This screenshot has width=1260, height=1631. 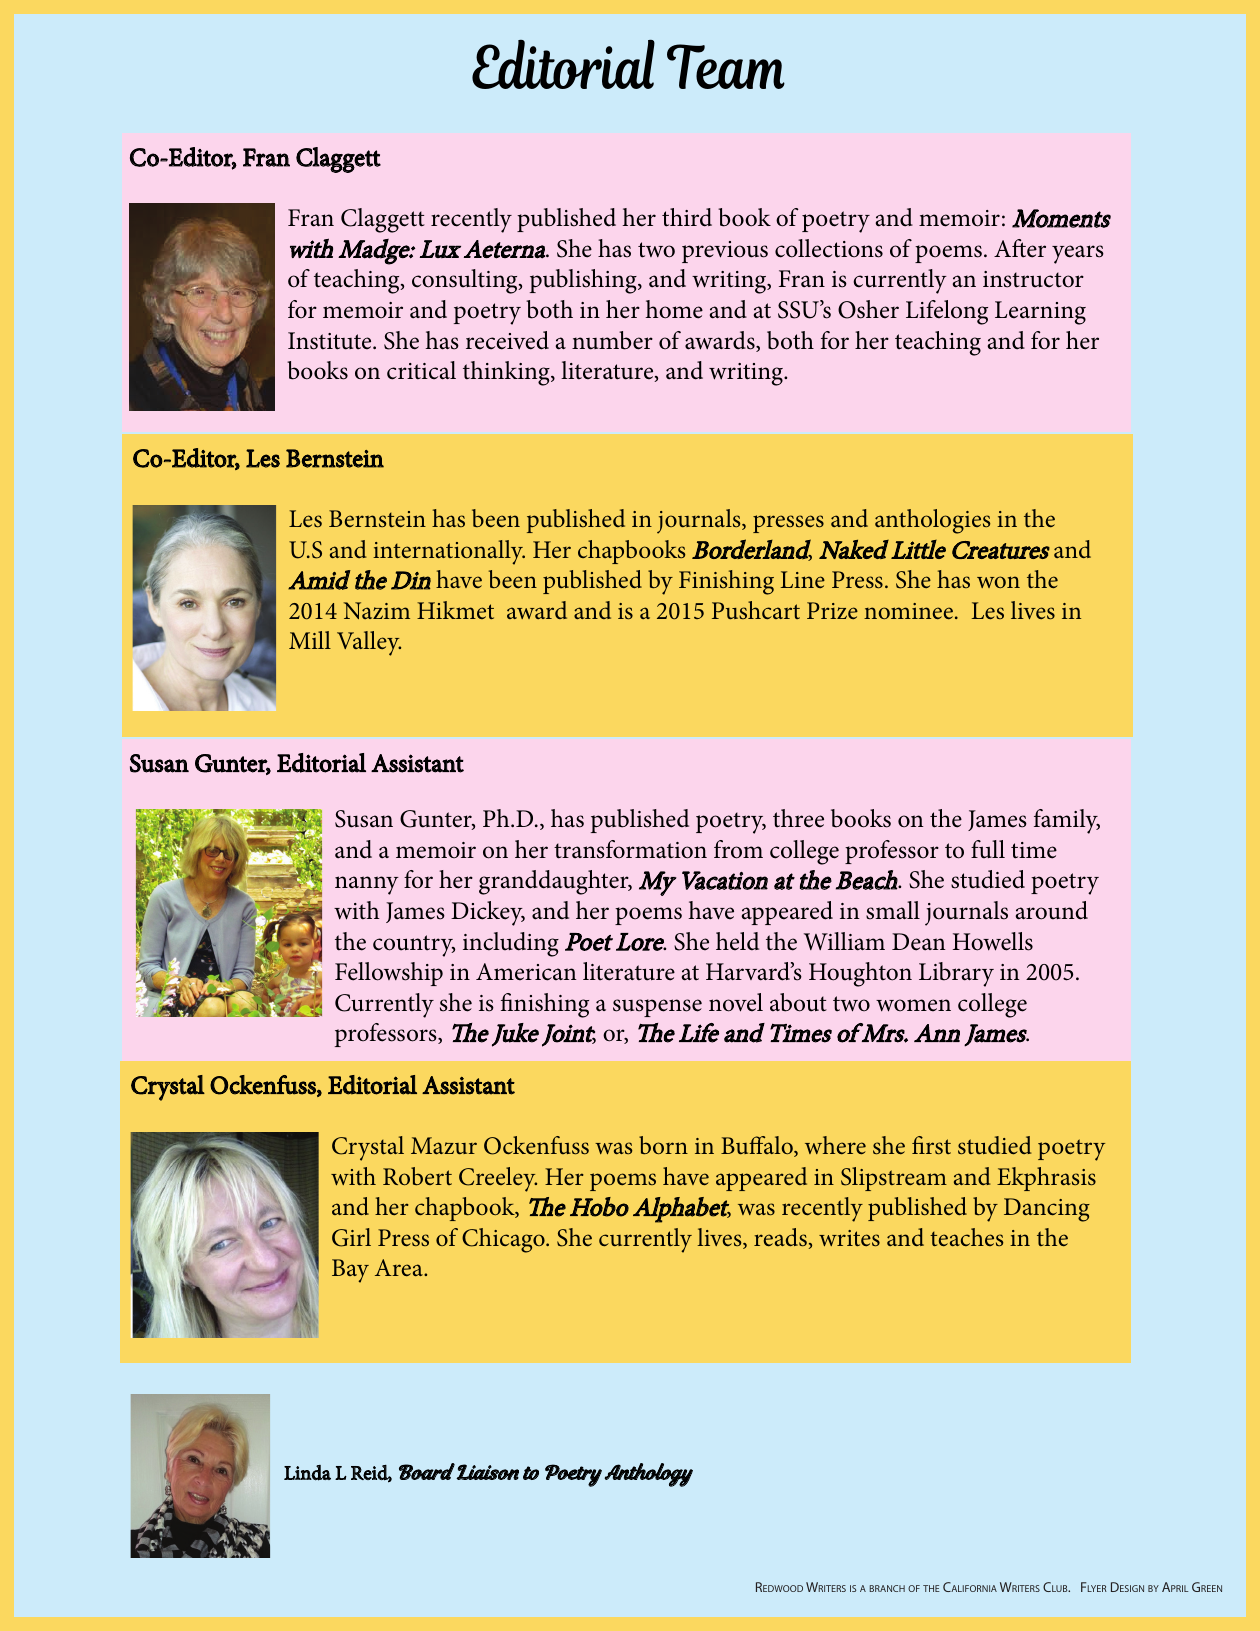 I want to click on After, so click(x=1020, y=248).
